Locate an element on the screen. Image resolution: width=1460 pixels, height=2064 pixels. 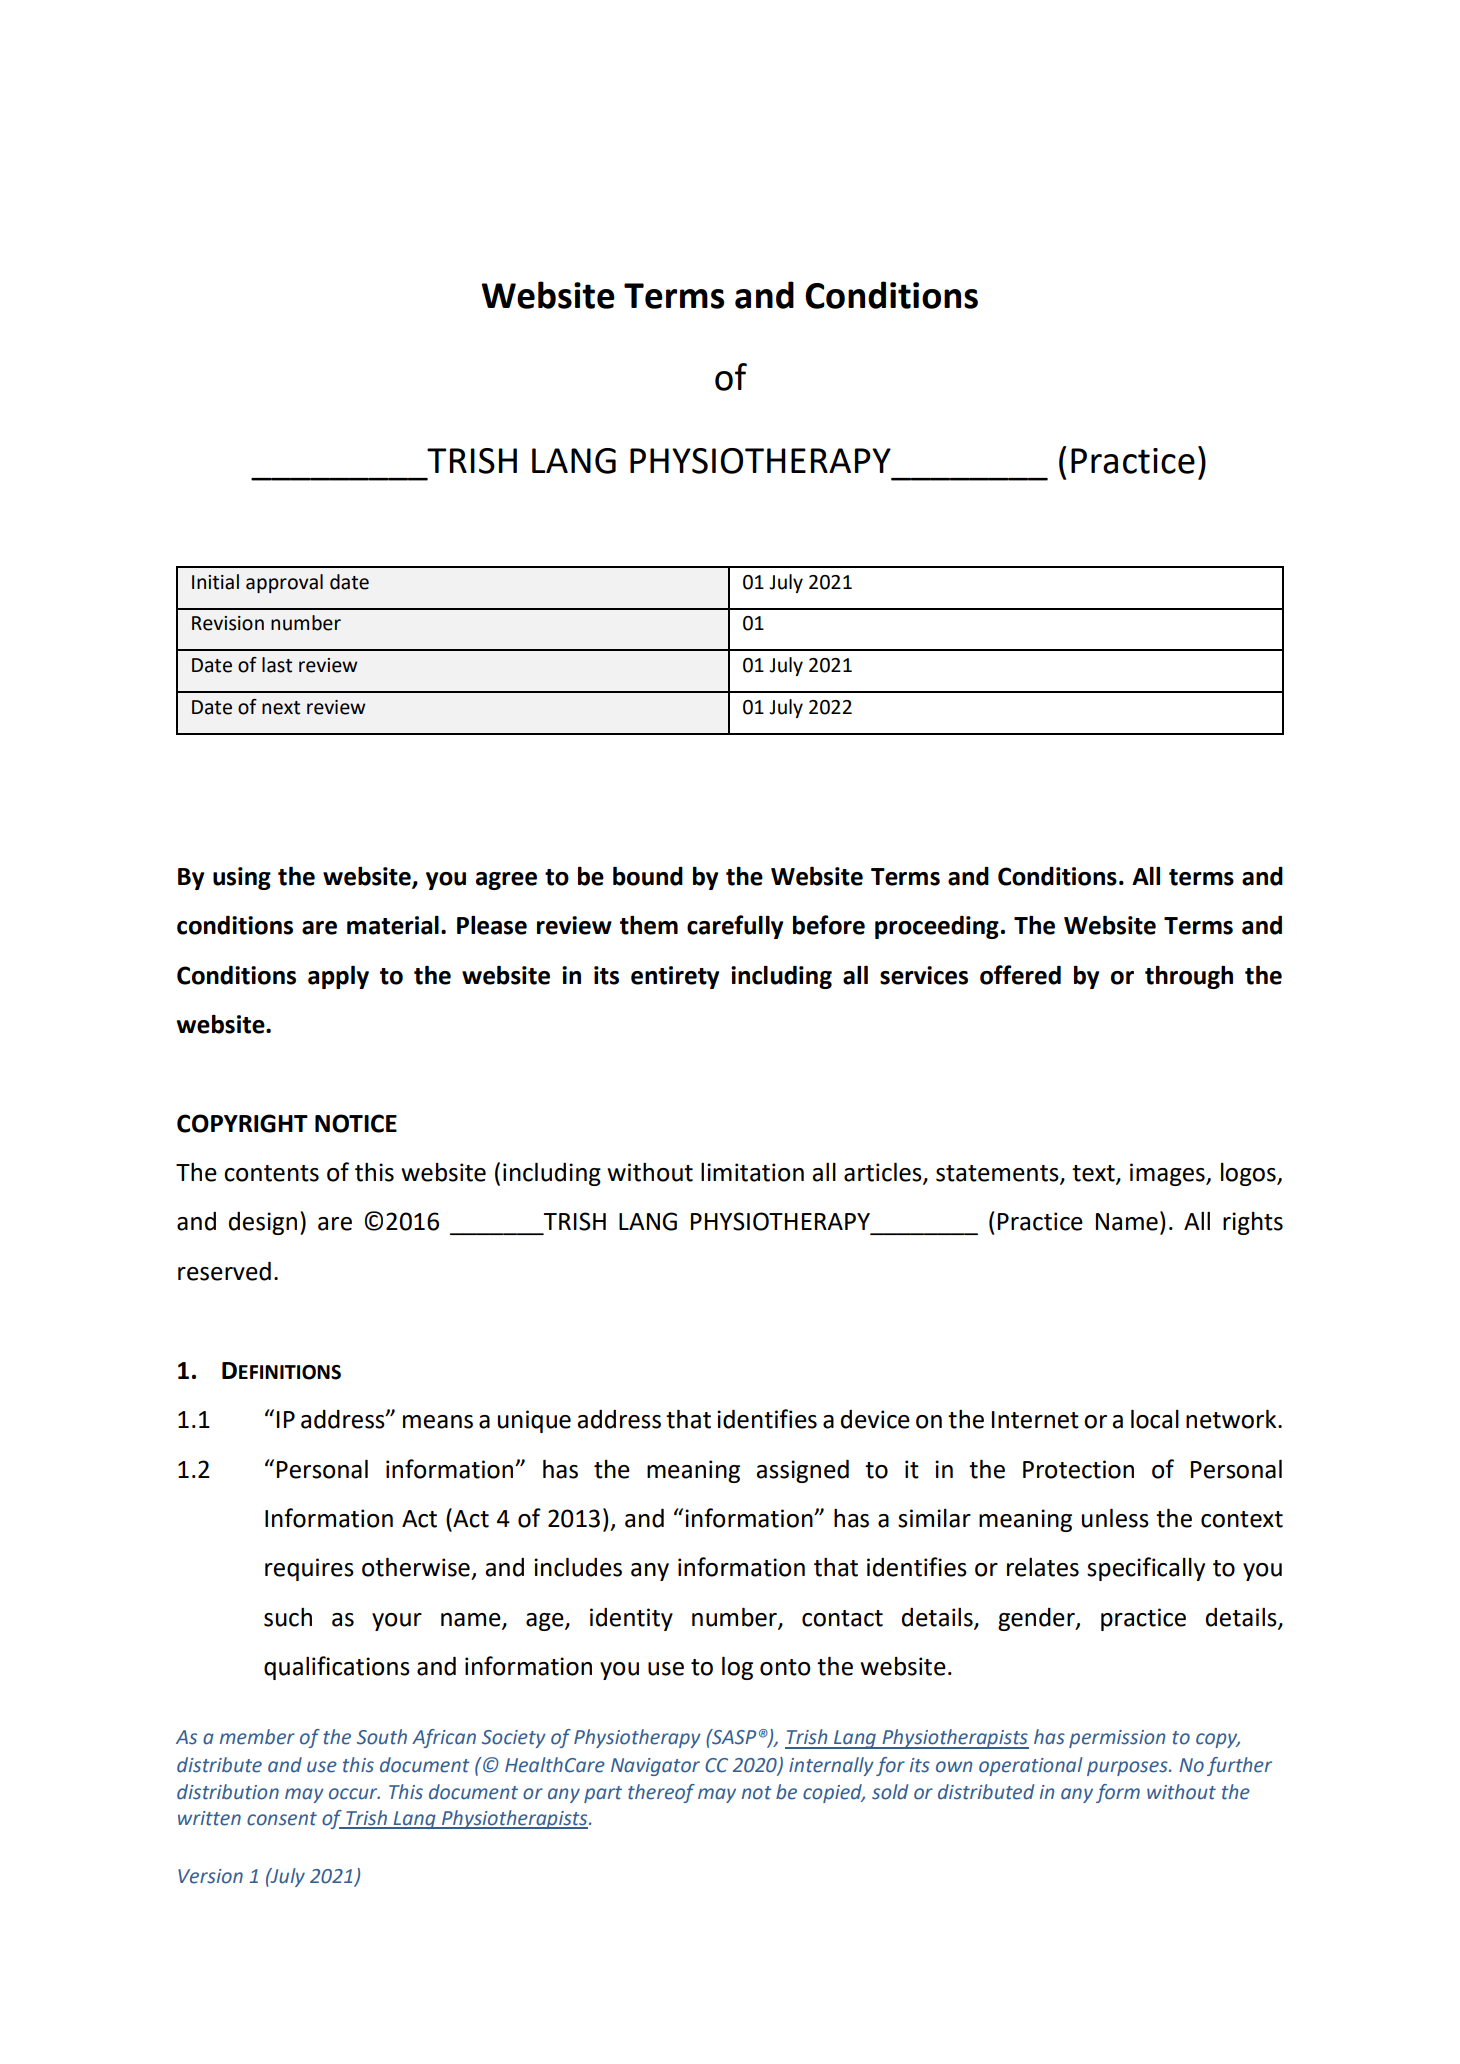
consent is located at coordinates (282, 1819).
